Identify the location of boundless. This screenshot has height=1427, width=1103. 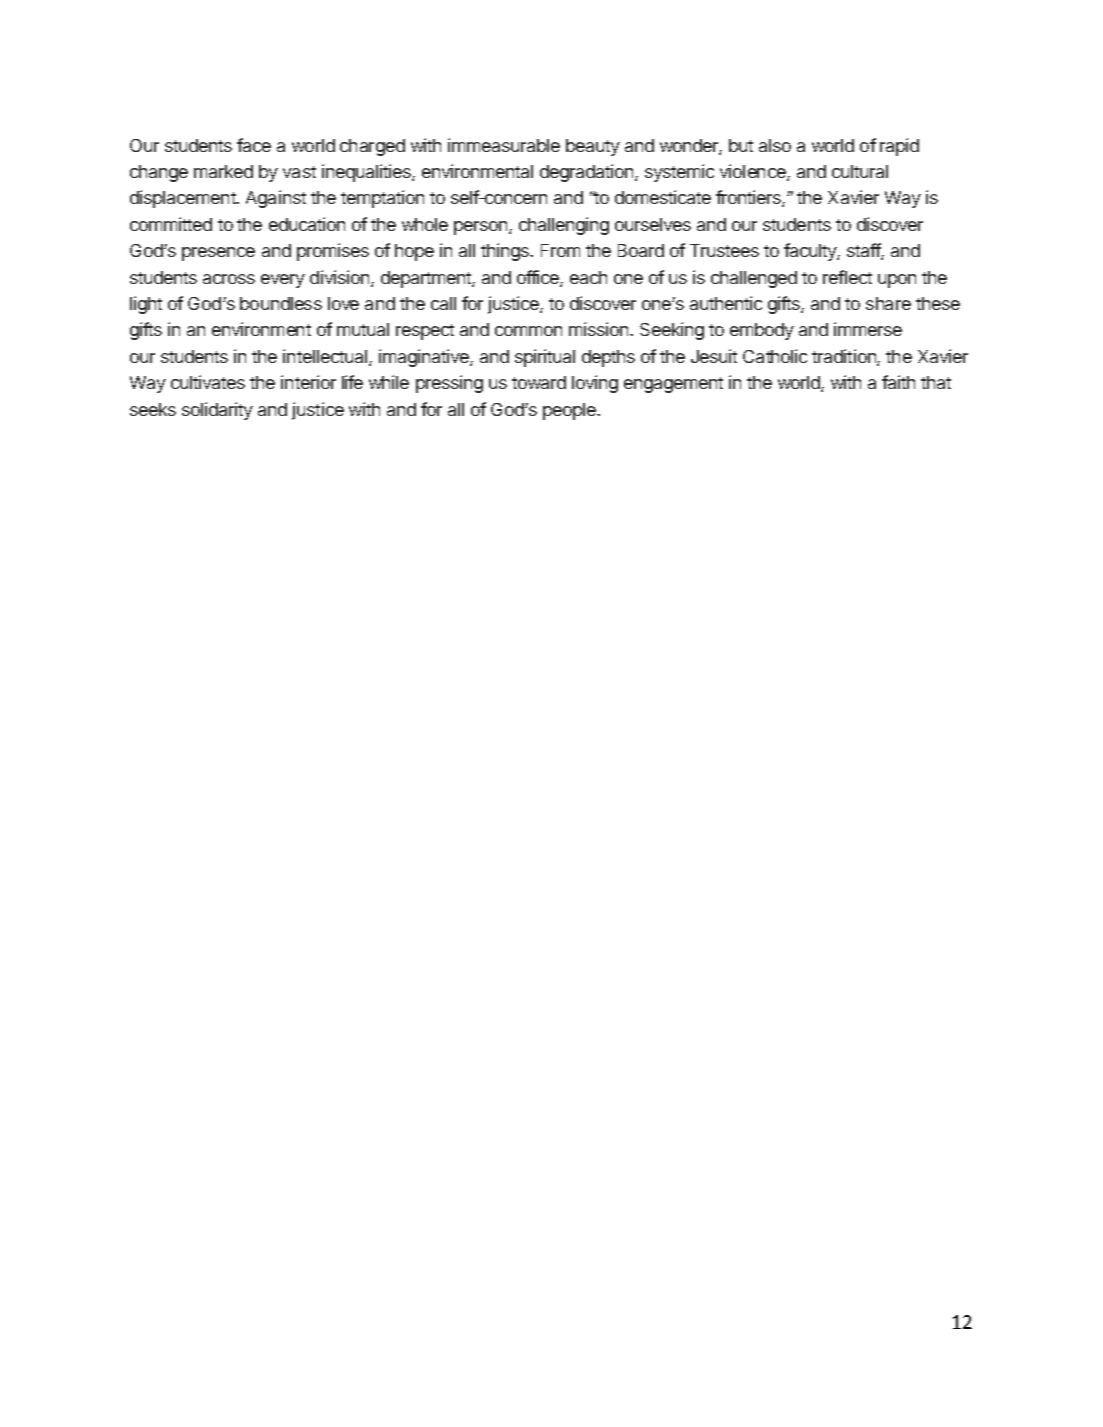
(281, 303).
